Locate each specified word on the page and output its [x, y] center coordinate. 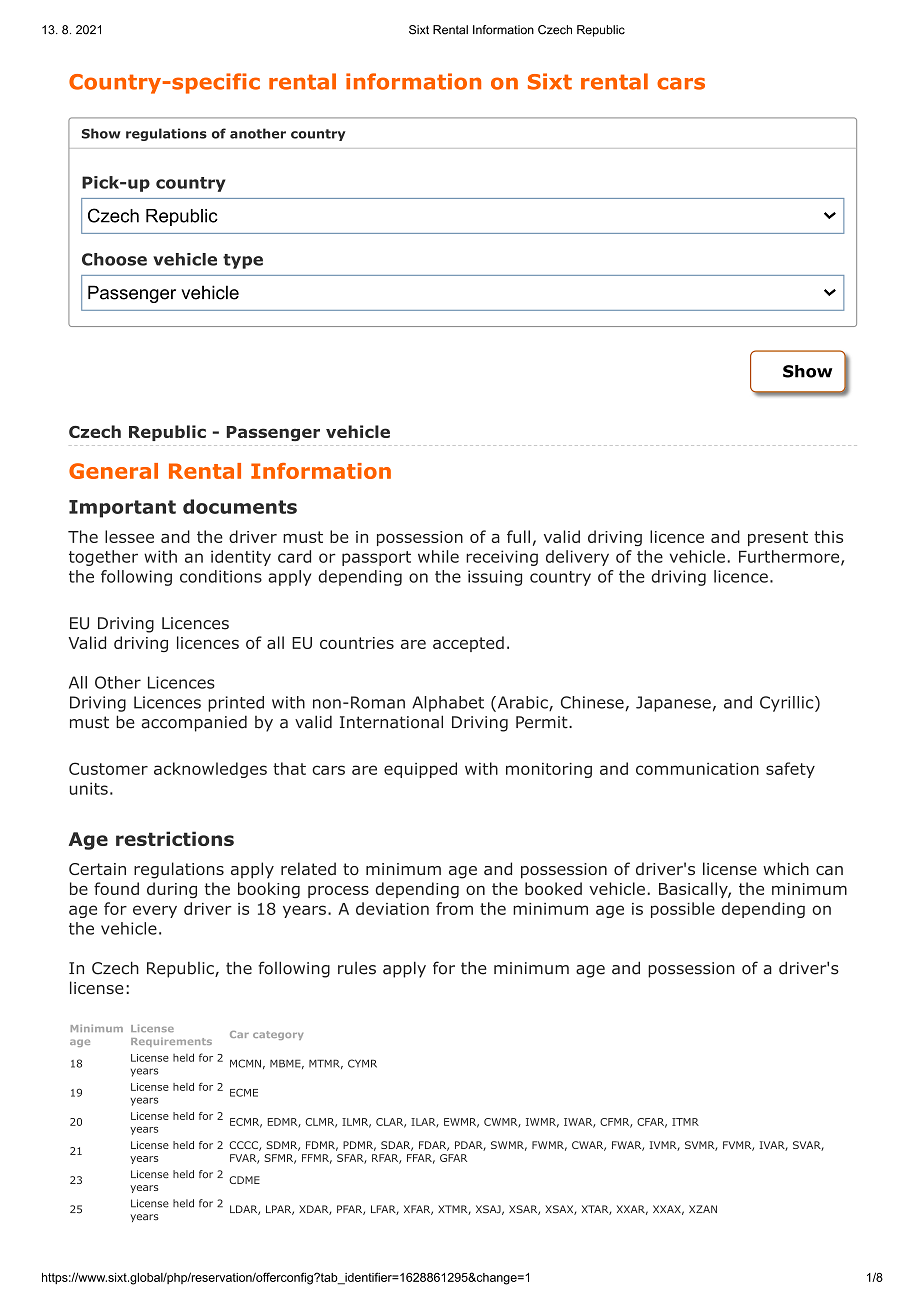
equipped [420, 770]
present [778, 538]
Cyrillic [786, 704]
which [786, 868]
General [113, 471]
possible [683, 910]
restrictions [175, 838]
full [518, 536]
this [828, 536]
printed [236, 704]
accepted [468, 644]
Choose [114, 259]
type [243, 261]
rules [357, 968]
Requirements [171, 1042]
